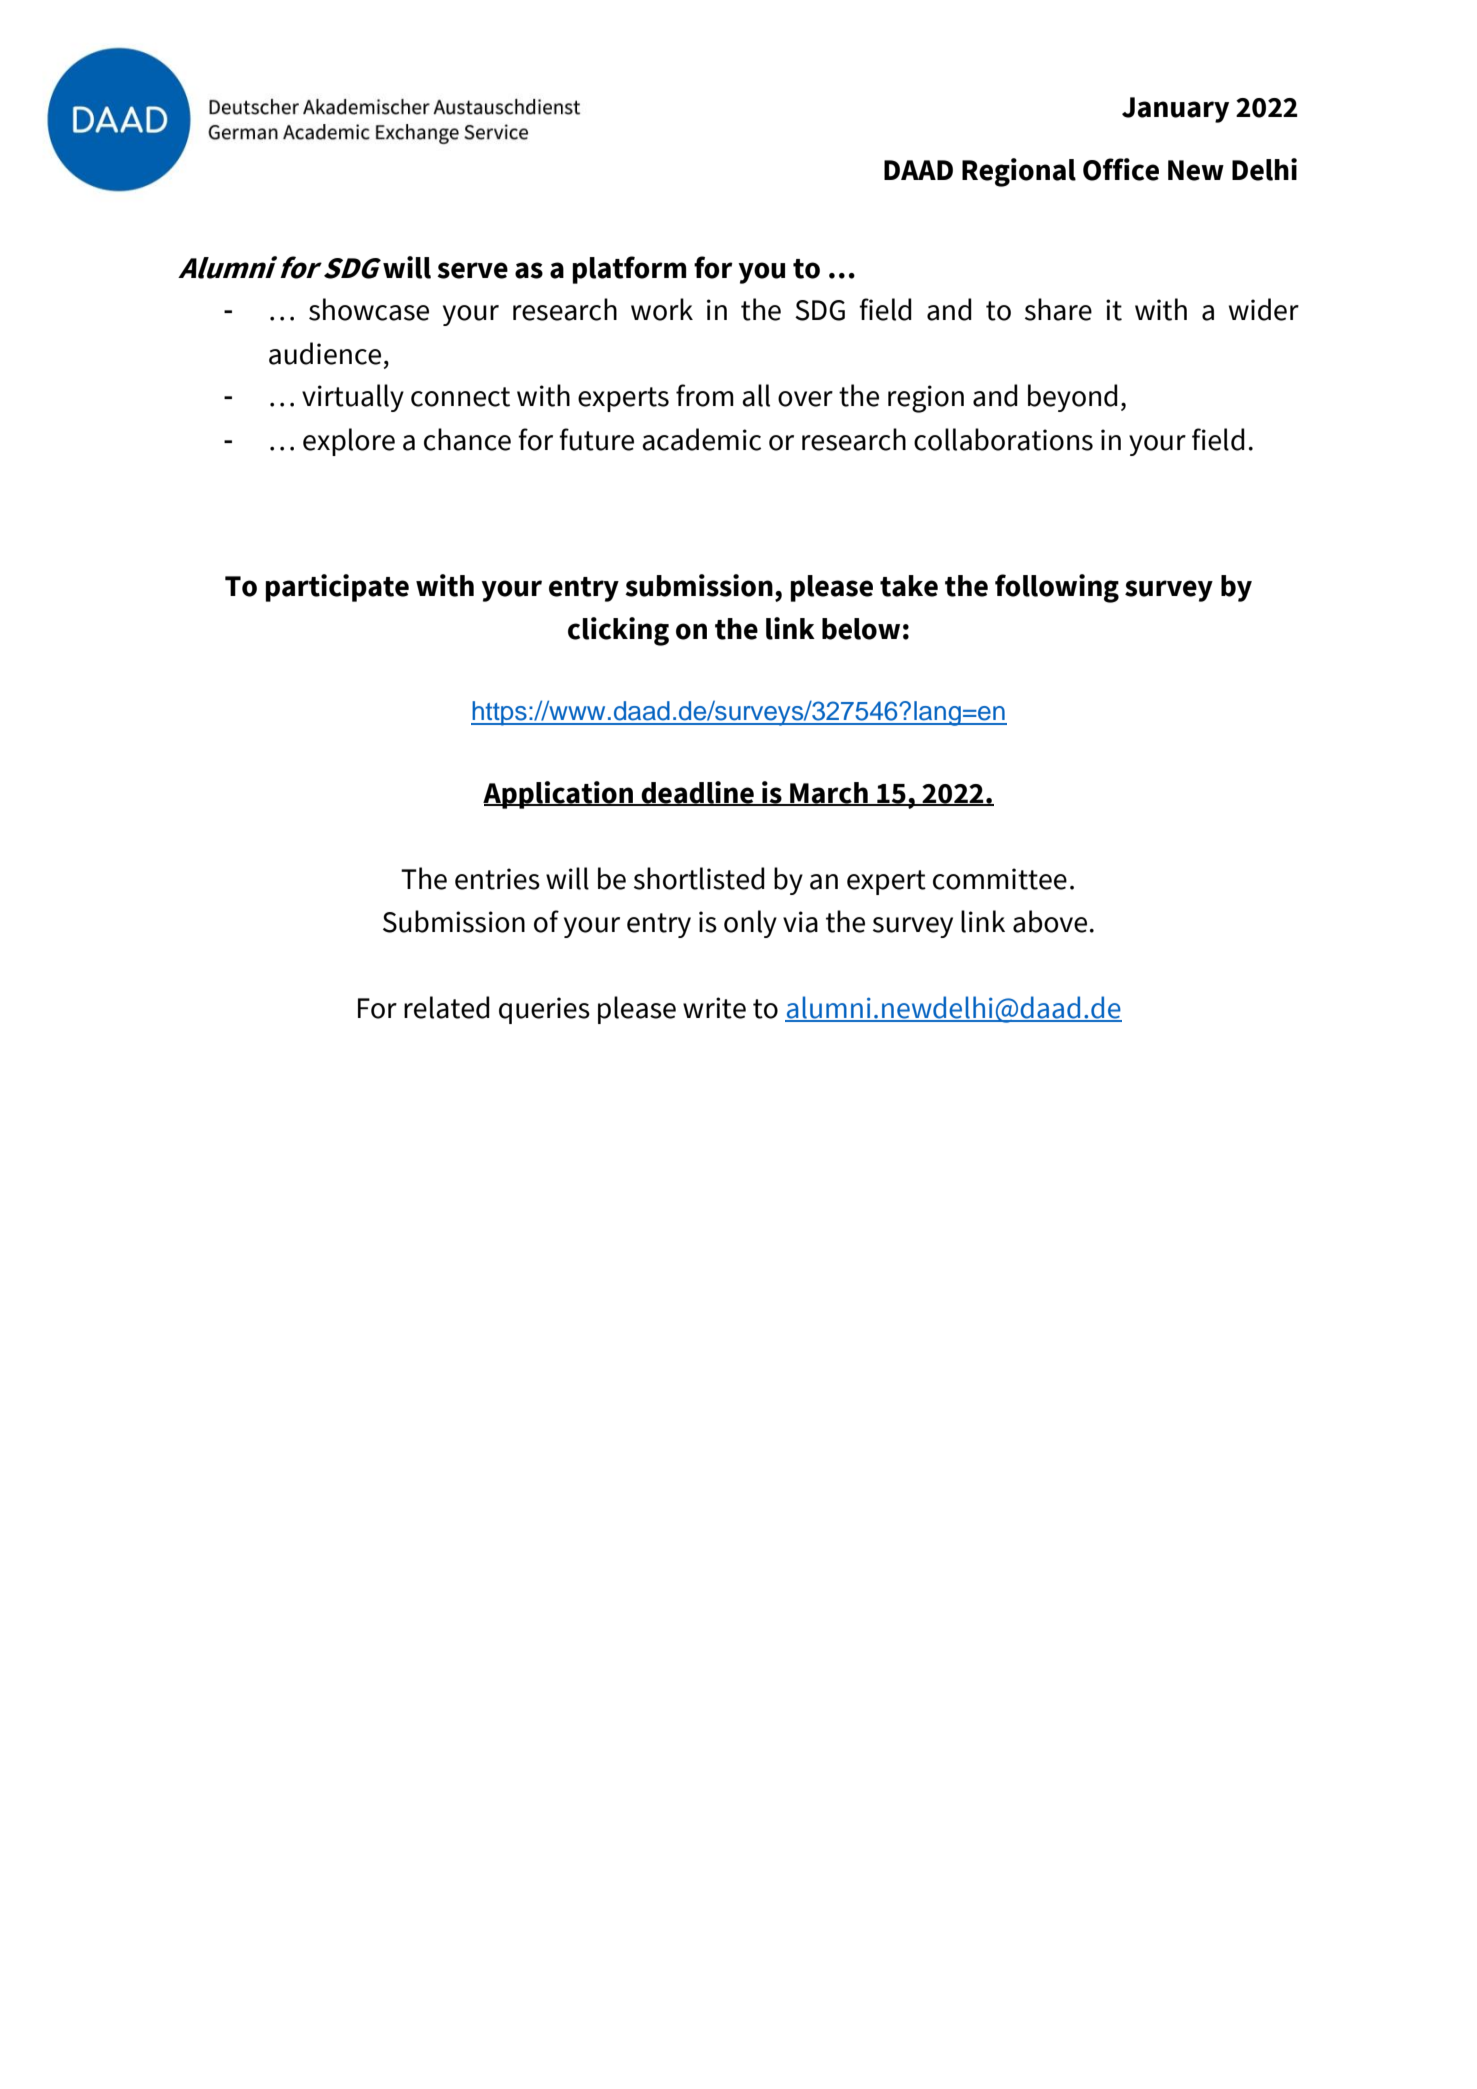  Describe the element at coordinates (1175, 110) in the screenshot. I see `January` at that location.
